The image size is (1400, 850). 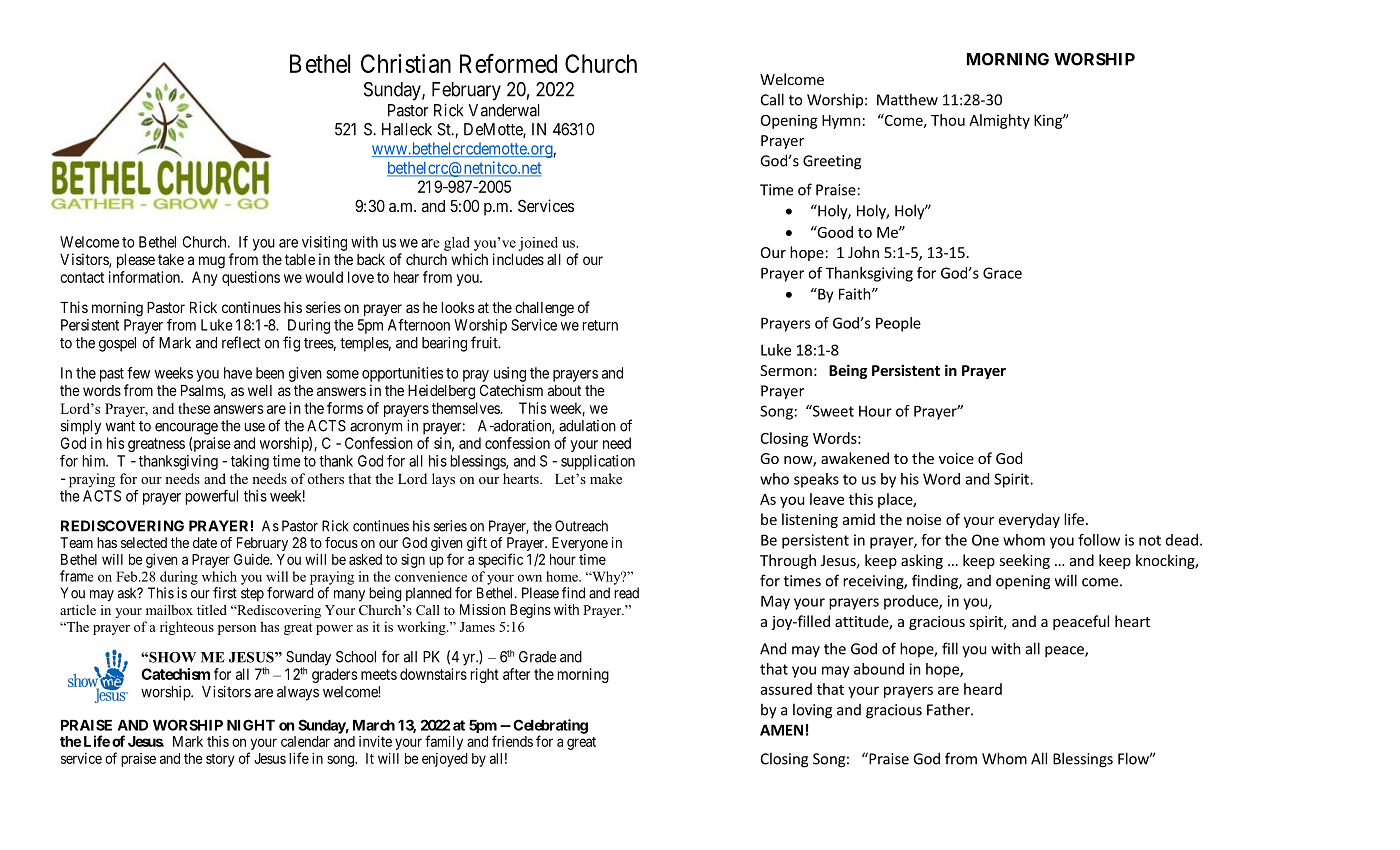 What do you see at coordinates (508, 63) in the screenshot?
I see `Reformed` at bounding box center [508, 63].
